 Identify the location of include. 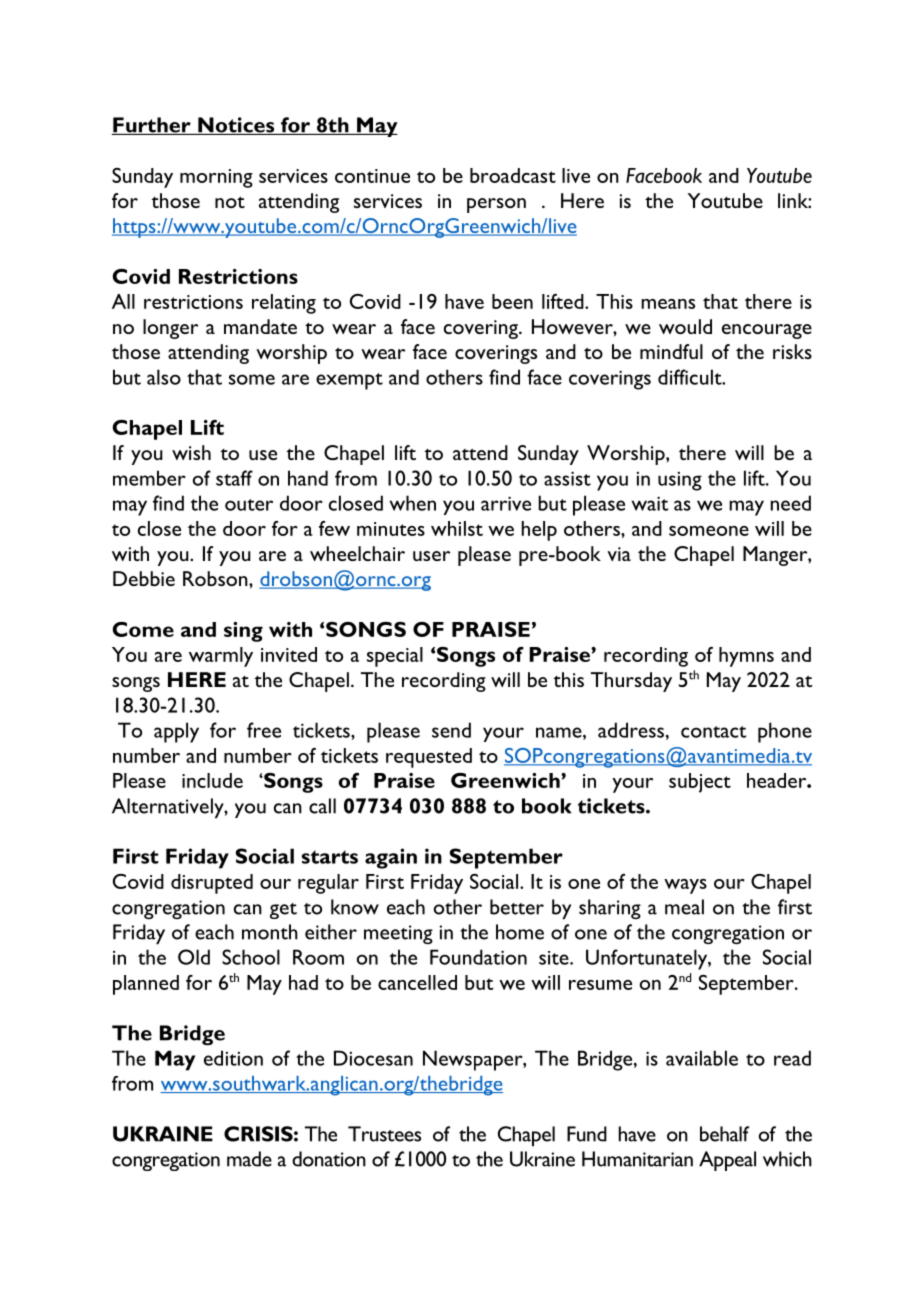
(212, 780).
